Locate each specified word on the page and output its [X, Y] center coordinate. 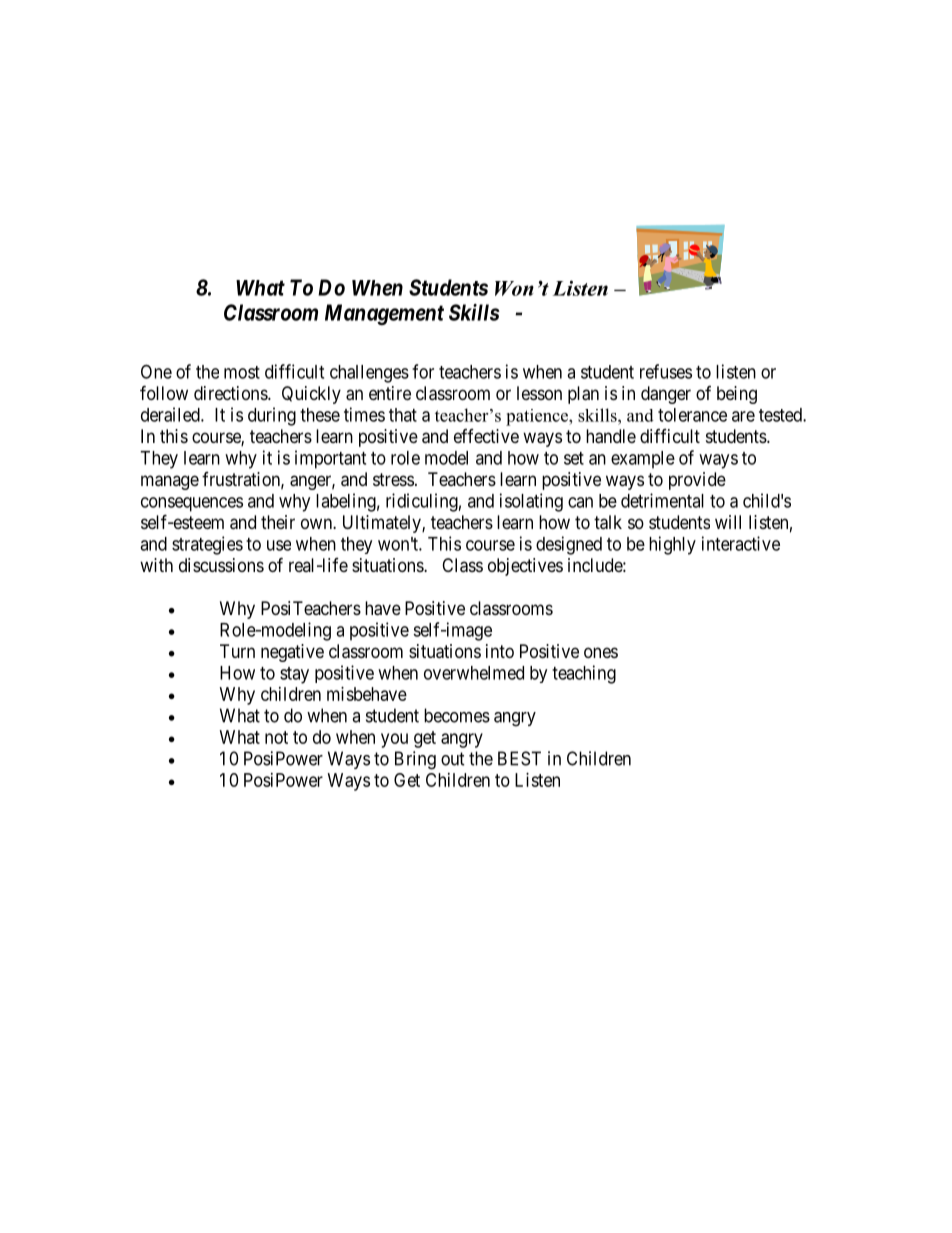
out [453, 759]
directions [231, 393]
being [737, 395]
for [423, 371]
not [276, 737]
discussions [221, 565]
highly [672, 545]
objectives [525, 567]
